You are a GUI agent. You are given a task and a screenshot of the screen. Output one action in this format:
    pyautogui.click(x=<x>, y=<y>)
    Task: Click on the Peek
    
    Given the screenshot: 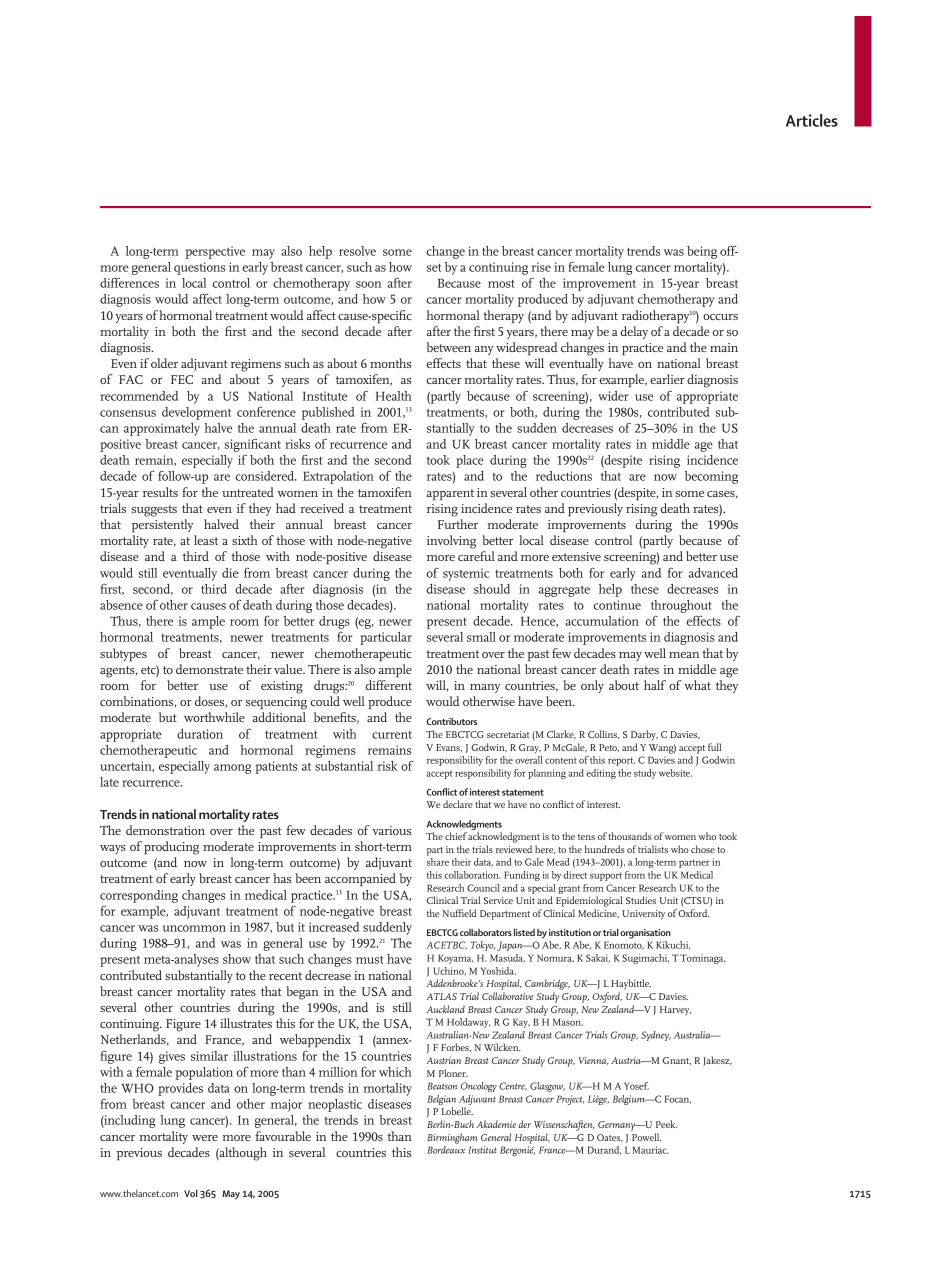 What is the action you would take?
    pyautogui.click(x=666, y=1124)
